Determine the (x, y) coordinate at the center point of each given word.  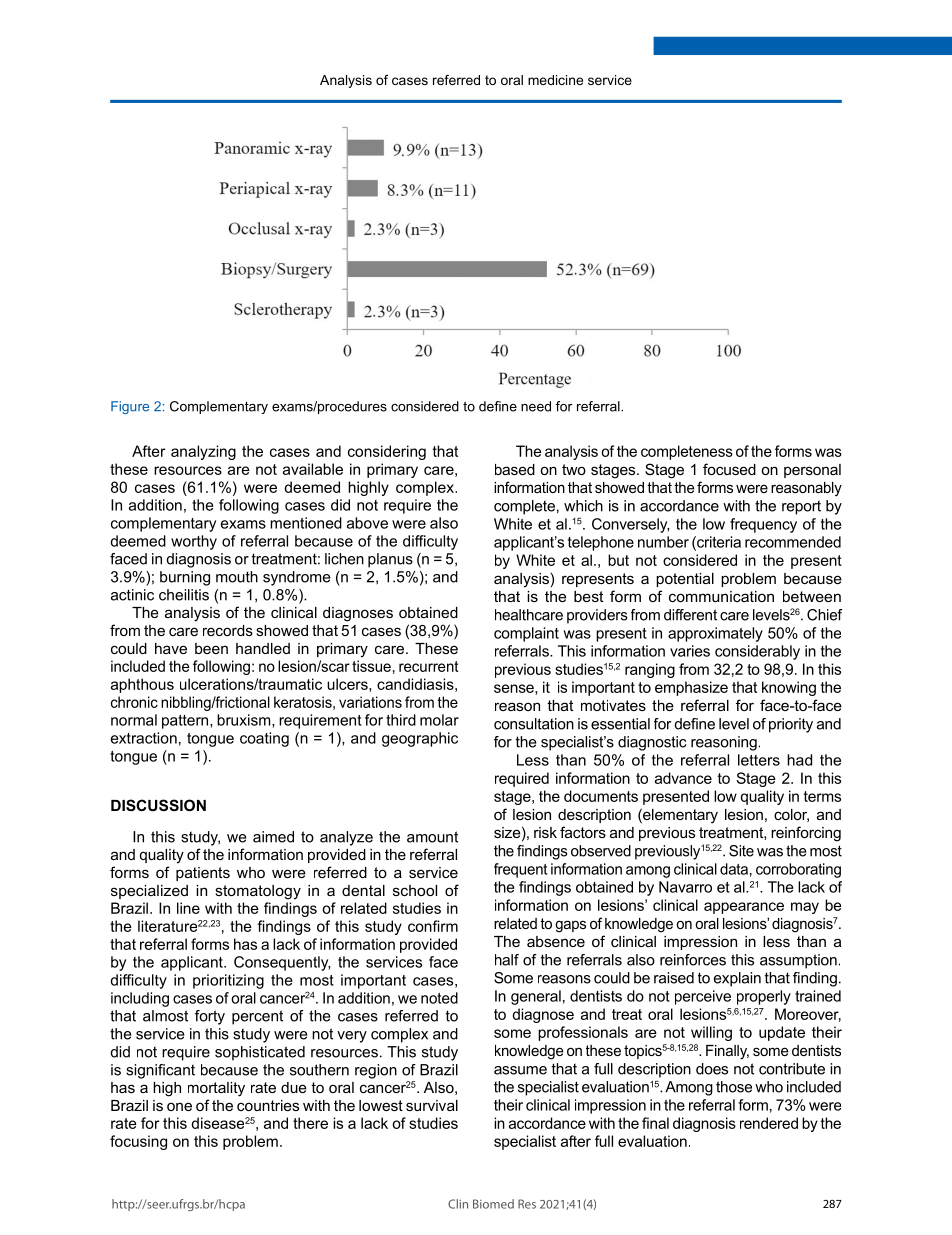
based (515, 469)
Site (741, 851)
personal (812, 471)
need (536, 406)
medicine (555, 80)
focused (729, 469)
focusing (138, 1142)
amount (432, 837)
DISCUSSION (158, 805)
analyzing (203, 452)
